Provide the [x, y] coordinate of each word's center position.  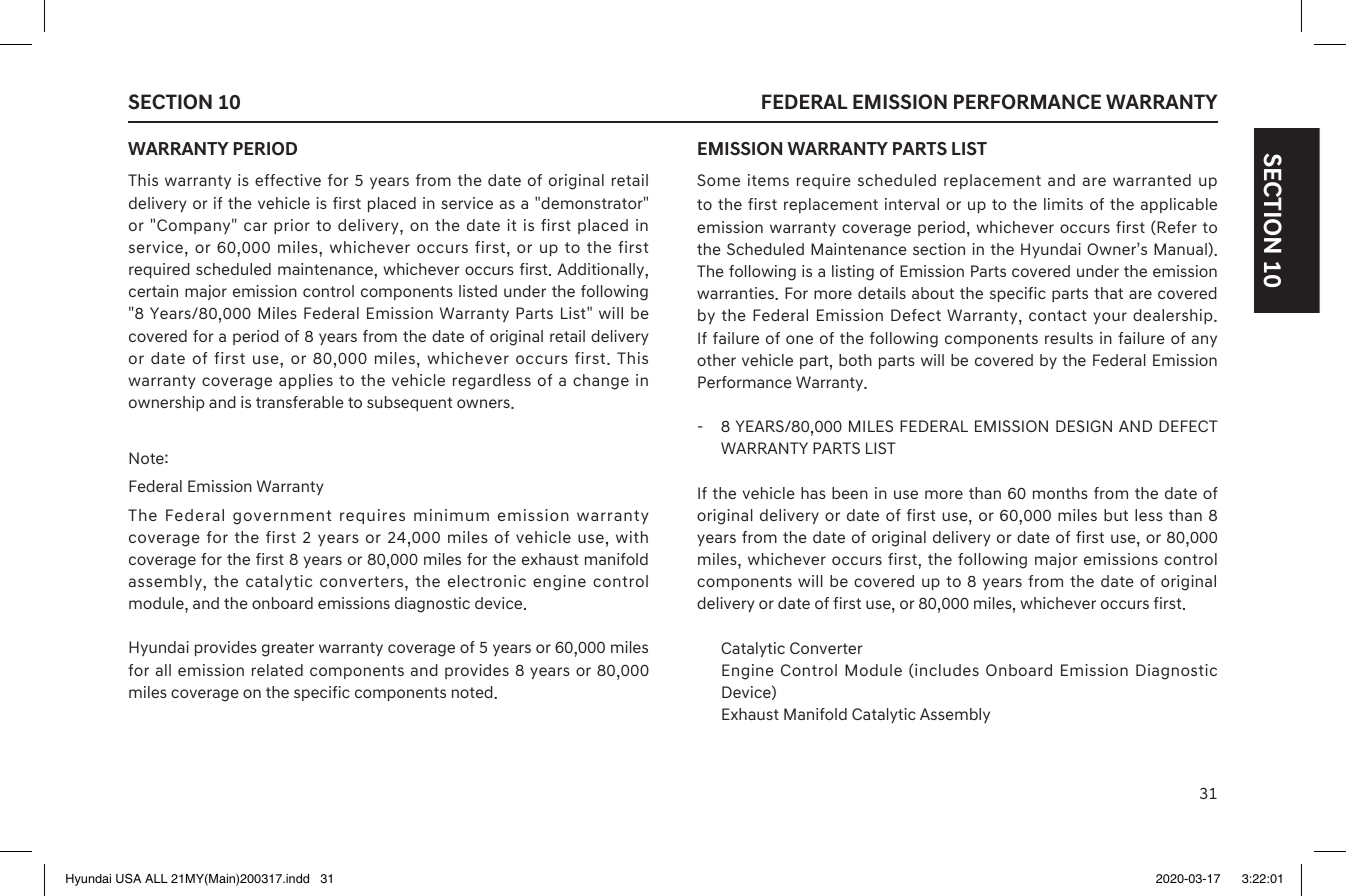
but [1116, 515]
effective [288, 180]
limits [1063, 204]
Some [718, 180]
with [632, 537]
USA [128, 878]
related [277, 670]
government [282, 517]
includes [946, 671]
